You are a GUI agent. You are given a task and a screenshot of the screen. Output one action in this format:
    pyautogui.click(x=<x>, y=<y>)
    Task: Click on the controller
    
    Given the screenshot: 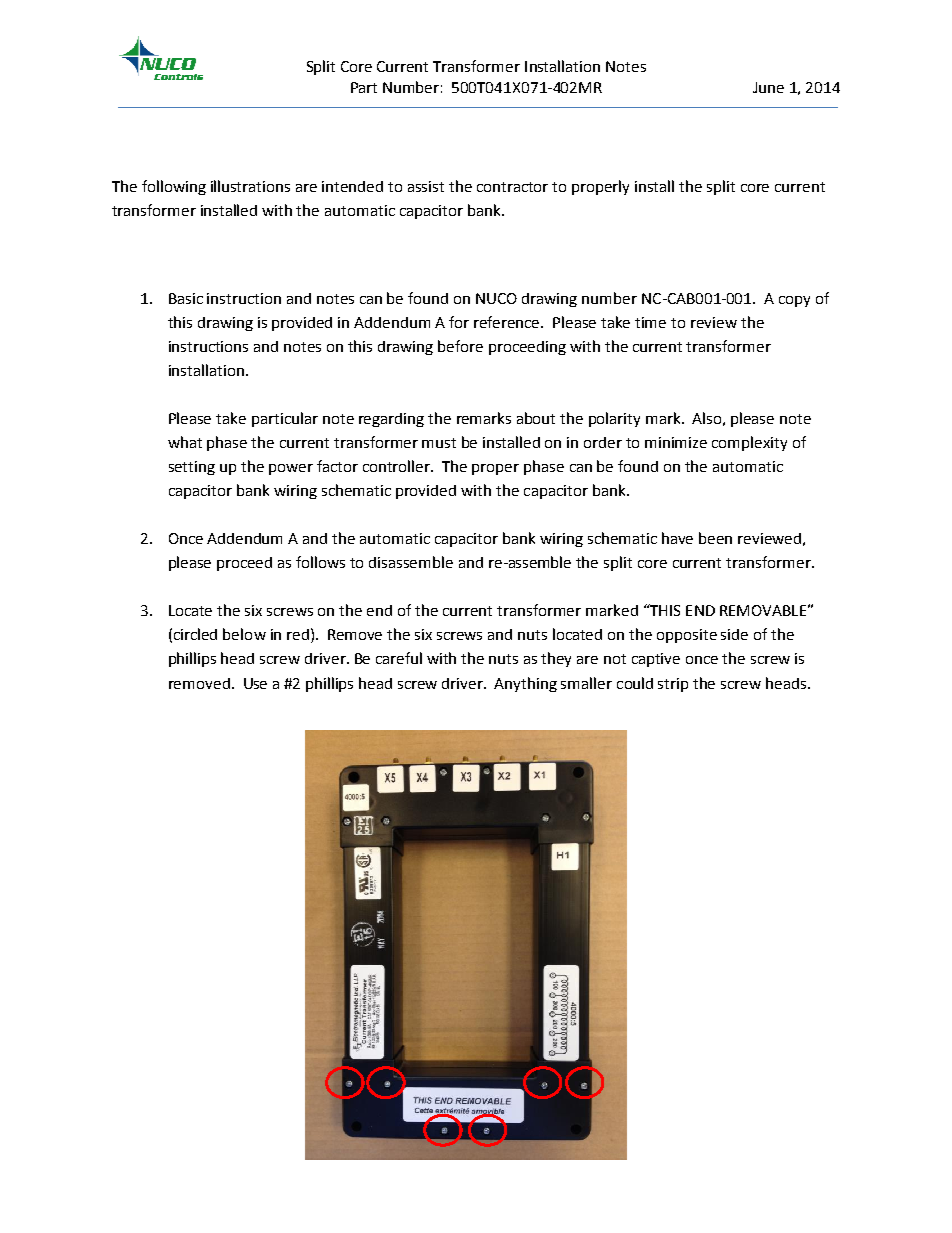 What is the action you would take?
    pyautogui.click(x=398, y=466)
